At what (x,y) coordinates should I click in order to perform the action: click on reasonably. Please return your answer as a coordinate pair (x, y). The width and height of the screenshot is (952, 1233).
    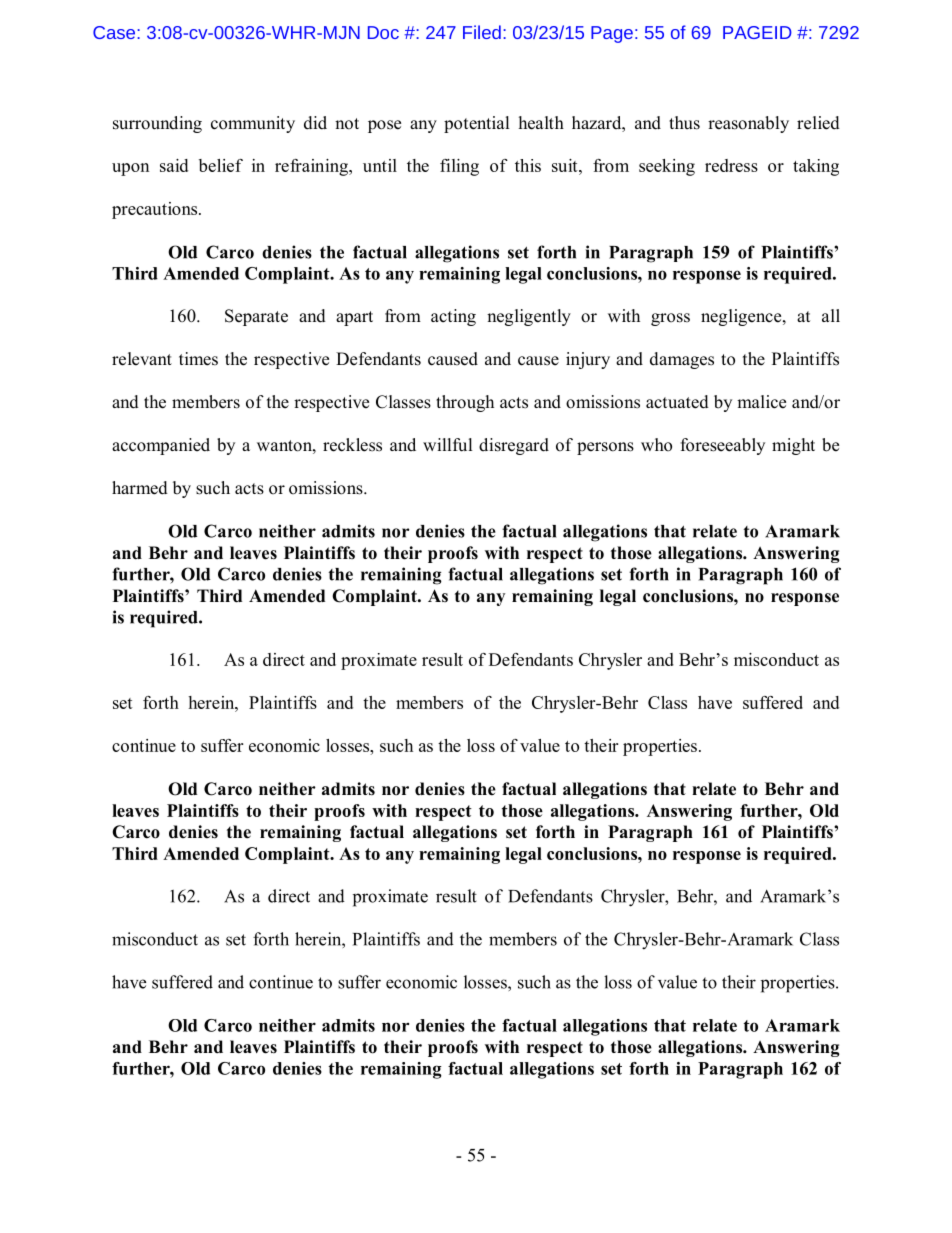
    Looking at the image, I should click on (748, 124).
